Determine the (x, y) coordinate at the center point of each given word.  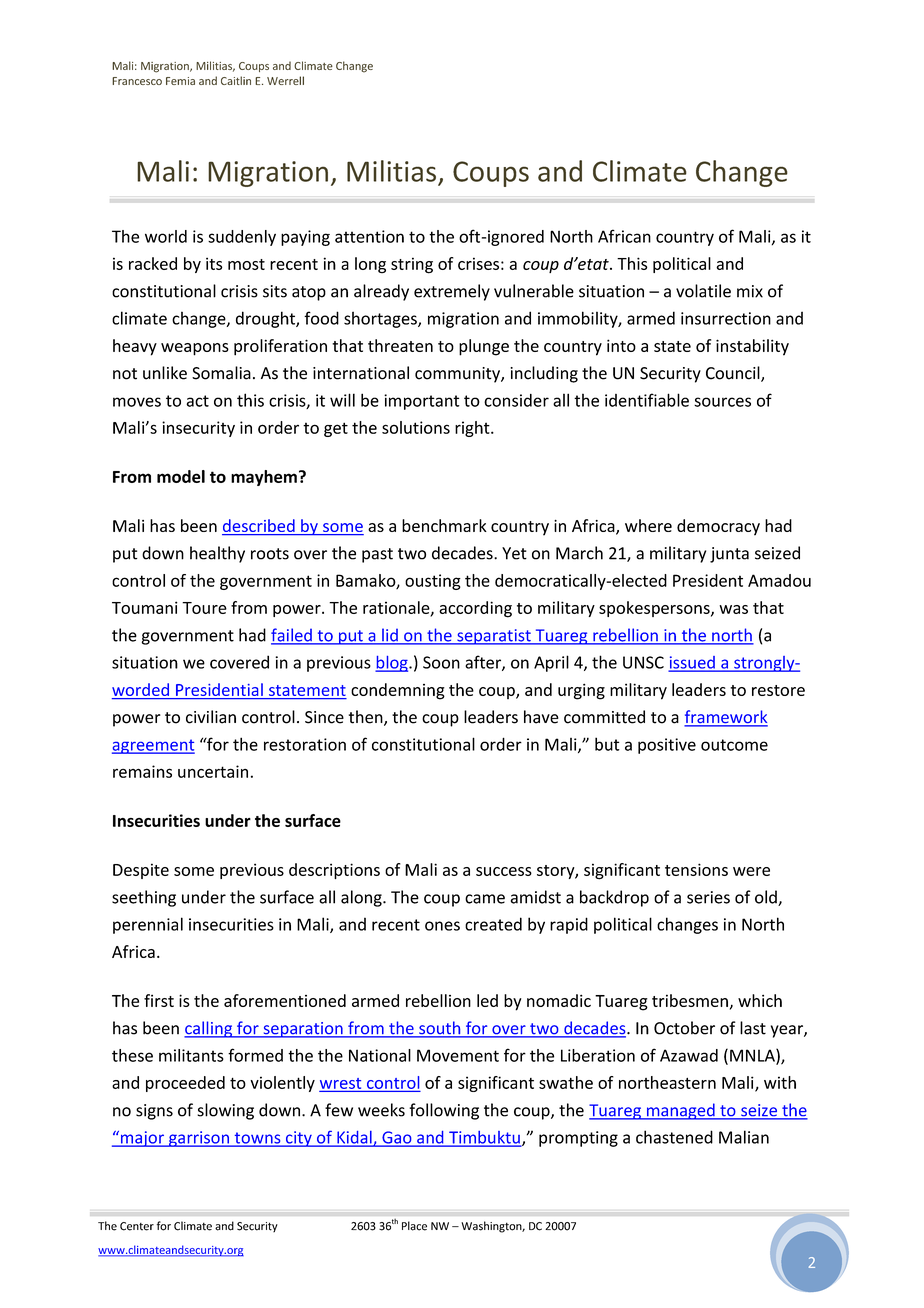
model (181, 476)
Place (414, 1226)
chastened (674, 1137)
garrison (199, 1139)
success (504, 871)
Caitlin (236, 80)
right (473, 429)
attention (369, 236)
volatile (703, 291)
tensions (696, 869)
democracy (718, 527)
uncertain (213, 771)
